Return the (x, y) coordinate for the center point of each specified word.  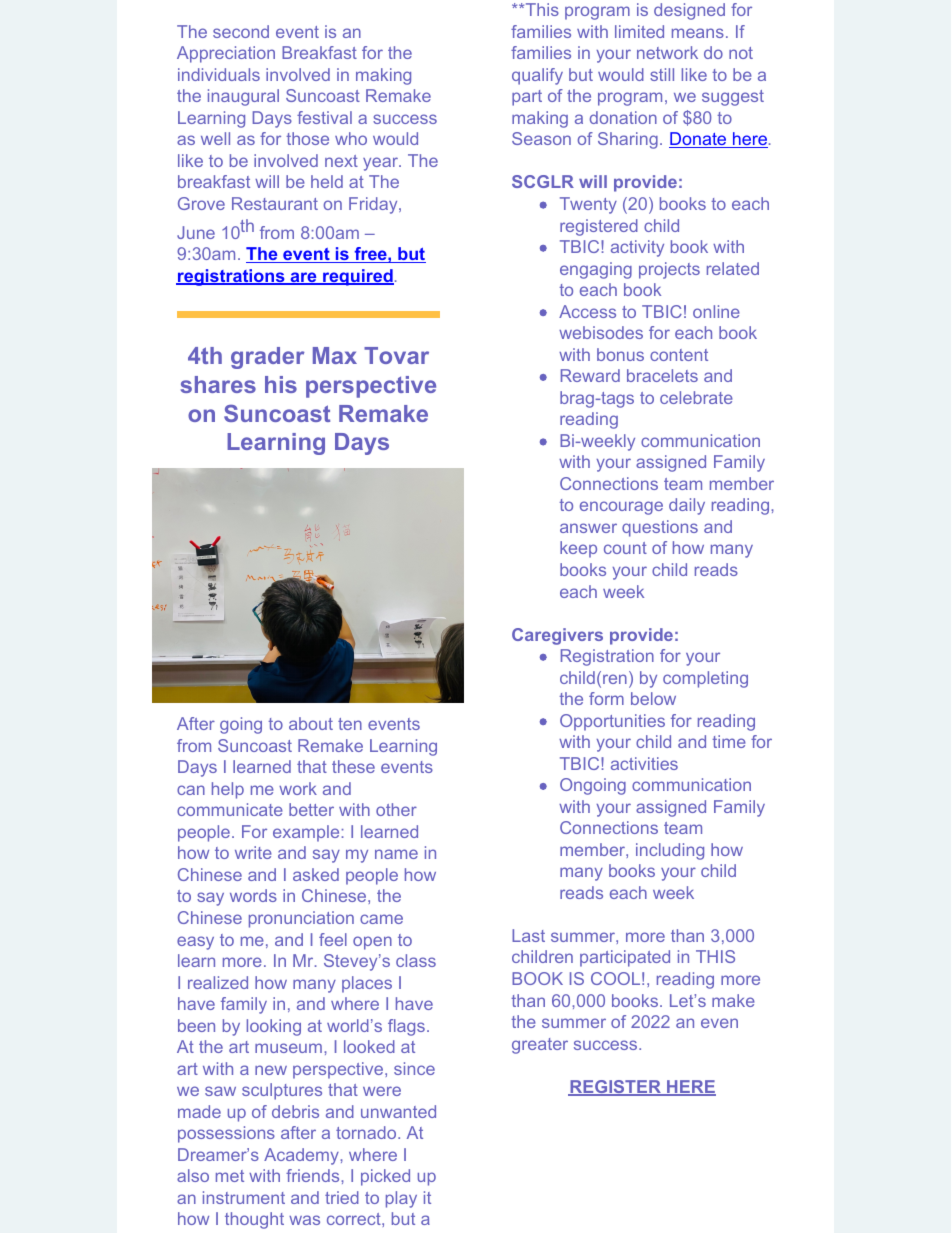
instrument (244, 1197)
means (698, 33)
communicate (230, 809)
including (670, 851)
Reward (590, 375)
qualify (537, 76)
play (401, 1199)
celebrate (696, 397)
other (396, 809)
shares (218, 384)
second (241, 31)
